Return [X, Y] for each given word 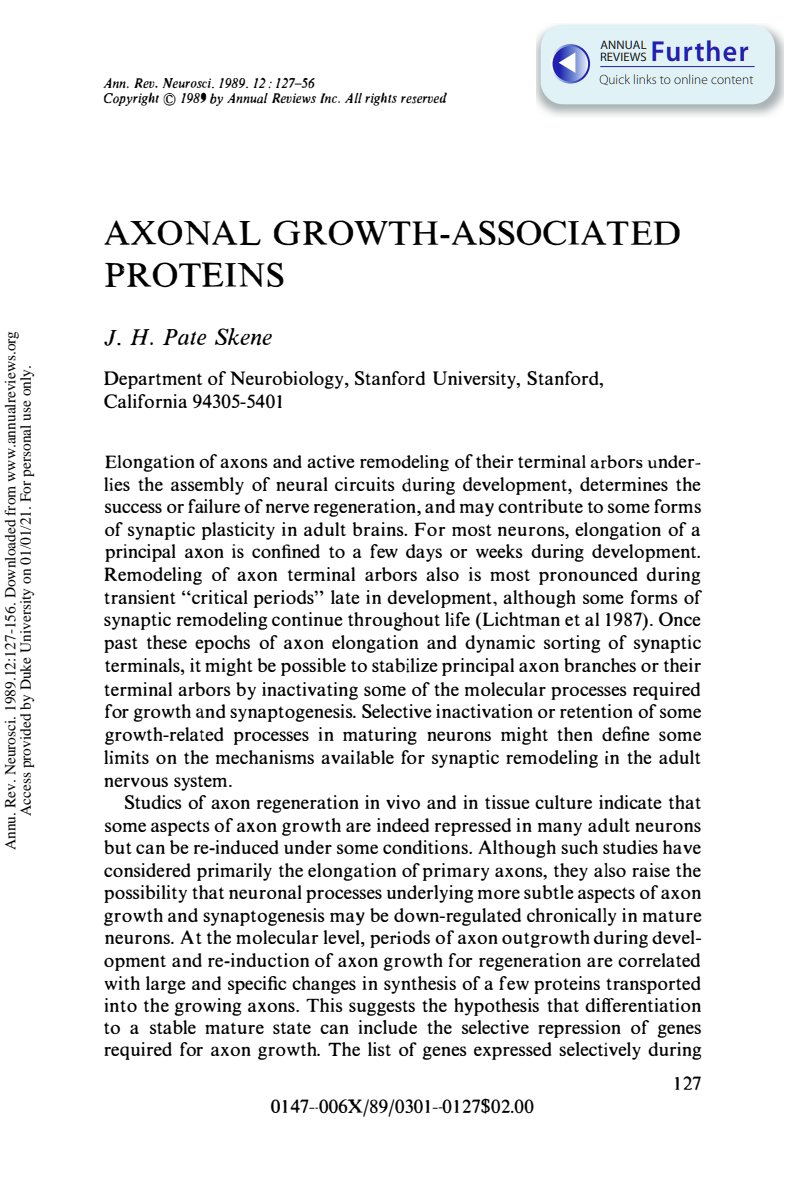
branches [600, 665]
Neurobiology [288, 380]
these [167, 642]
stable [173, 1027]
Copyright [131, 99]
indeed [403, 825]
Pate [185, 337]
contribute [540, 506]
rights [381, 99]
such [579, 847]
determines [624, 484]
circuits [365, 484]
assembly [207, 486]
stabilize [405, 665]
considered [147, 870]
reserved [424, 98]
